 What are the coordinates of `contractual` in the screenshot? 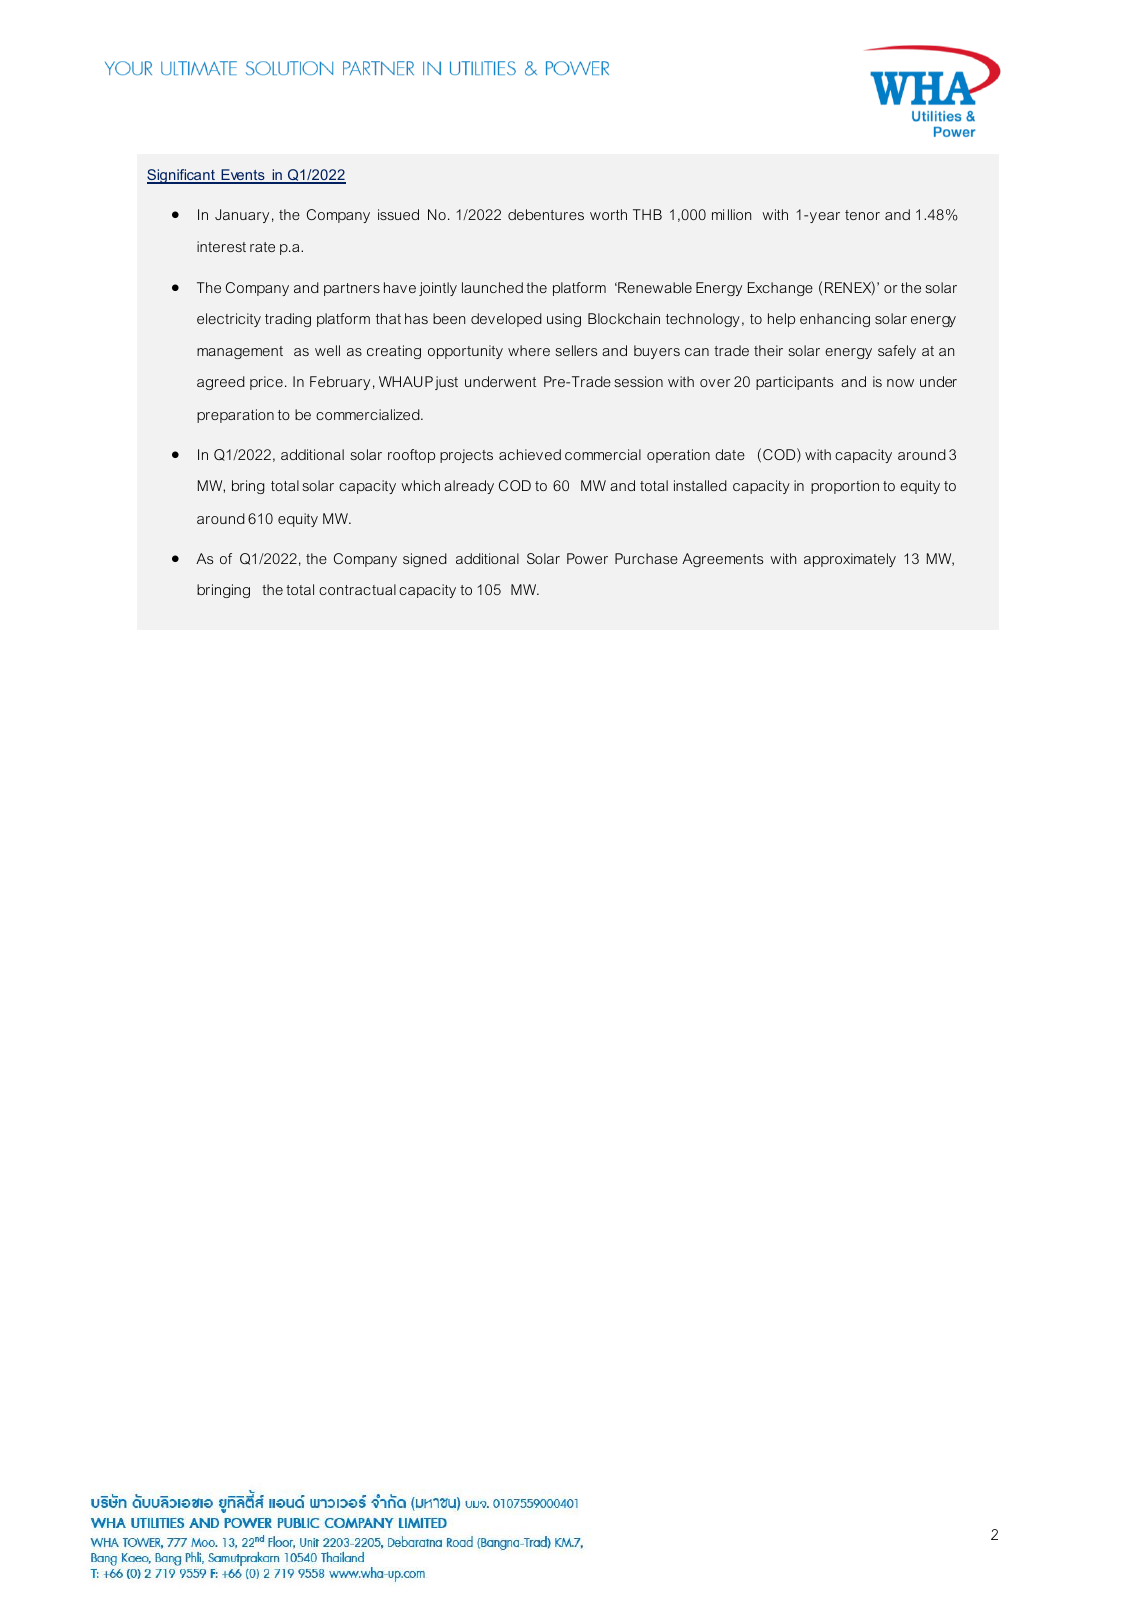 It's located at (357, 589).
